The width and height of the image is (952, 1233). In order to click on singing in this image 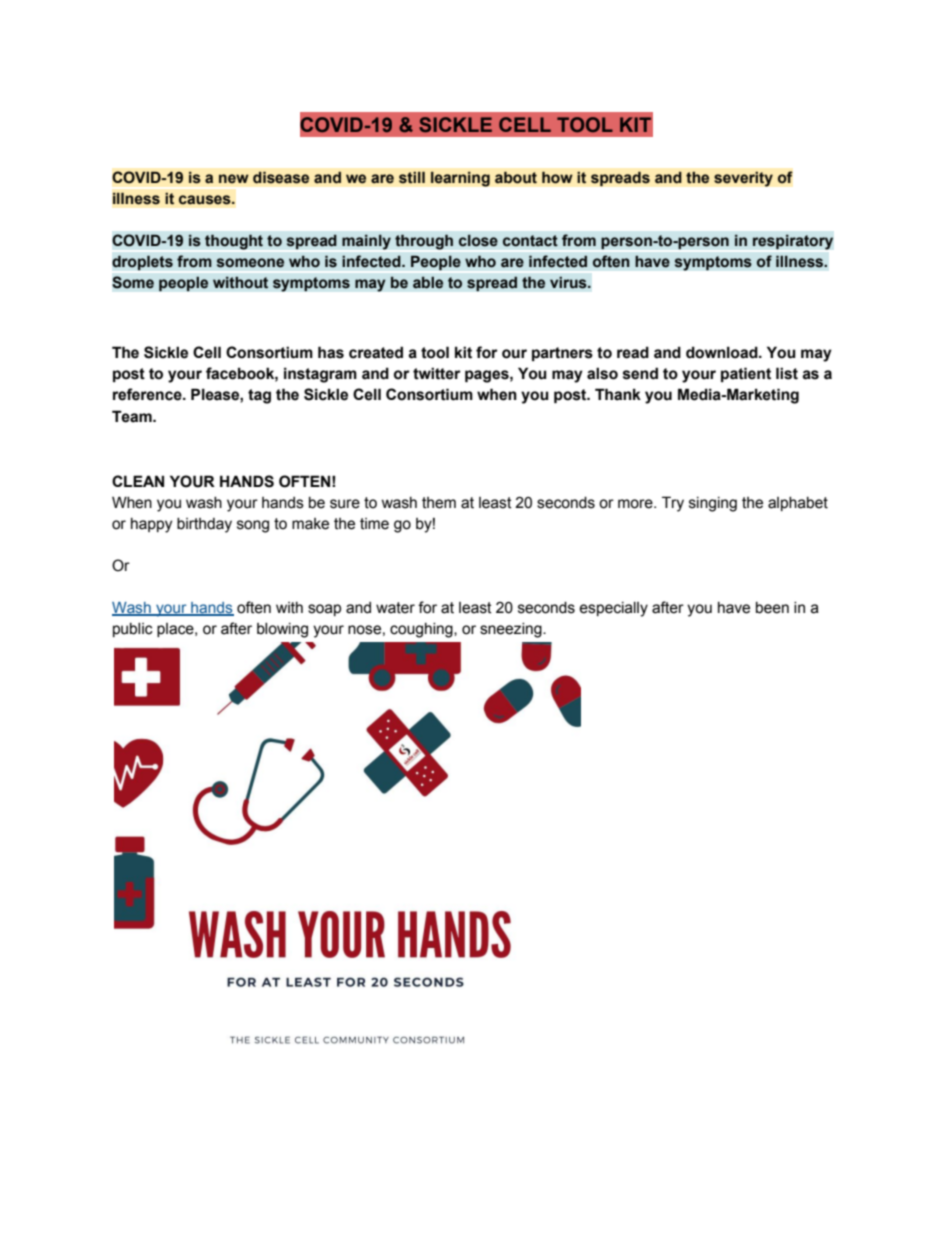, I will do `click(713, 504)`.
